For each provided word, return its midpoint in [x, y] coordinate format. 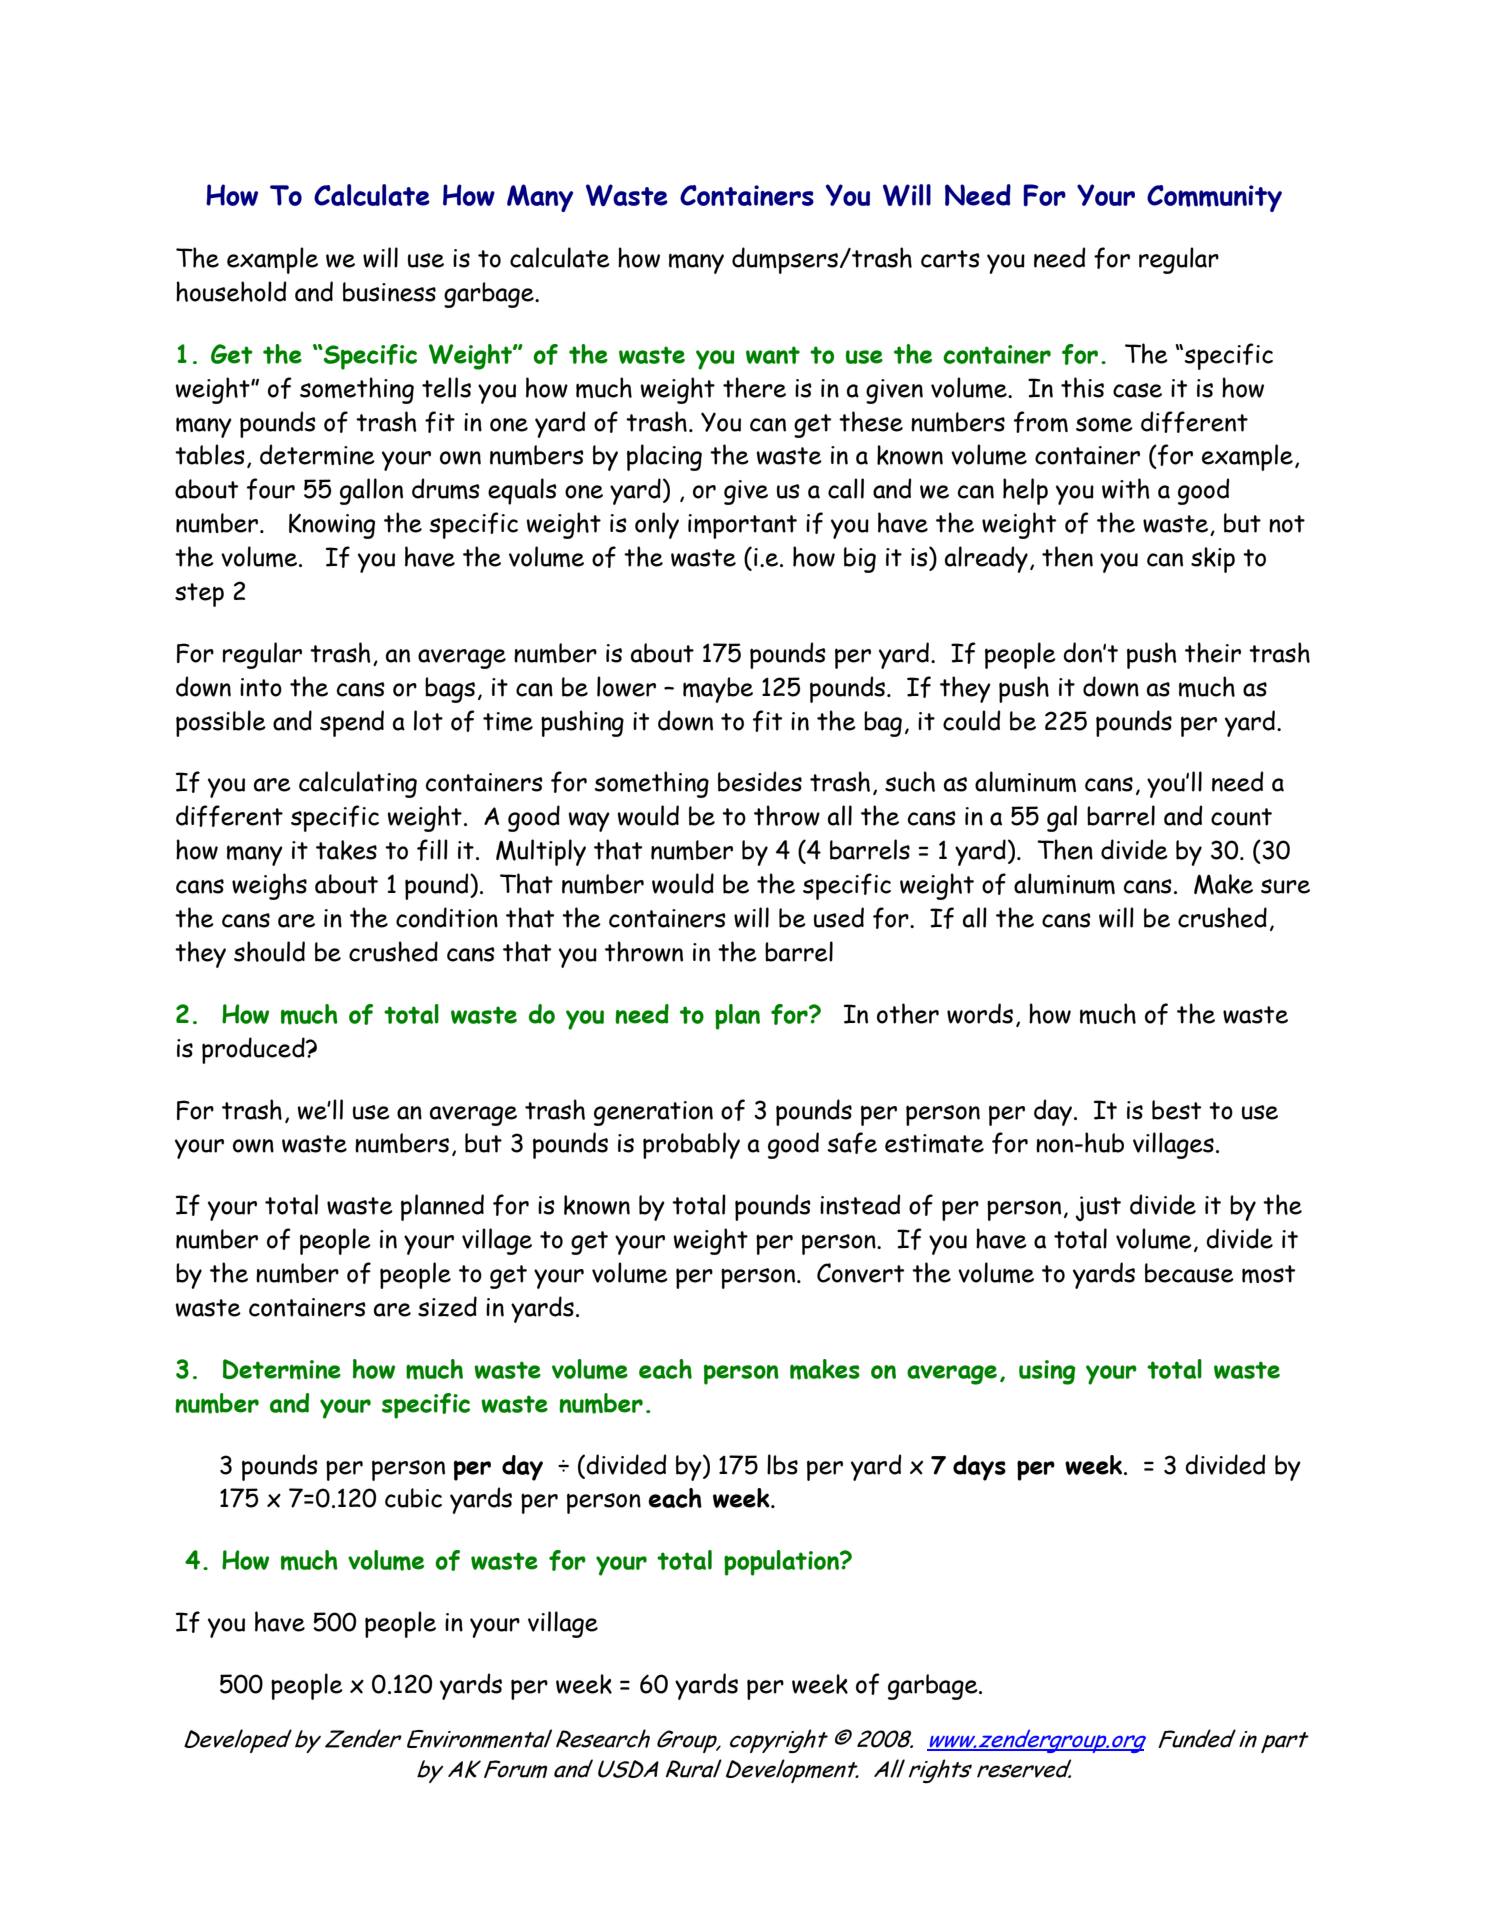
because [1189, 1273]
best [1177, 1110]
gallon [371, 491]
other [908, 1013]
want [773, 355]
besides [760, 781]
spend [352, 723]
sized [447, 1306]
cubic [413, 1498]
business [389, 292]
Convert [861, 1273]
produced [254, 1050]
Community [1214, 198]
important [742, 526]
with [1126, 488]
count [1241, 817]
